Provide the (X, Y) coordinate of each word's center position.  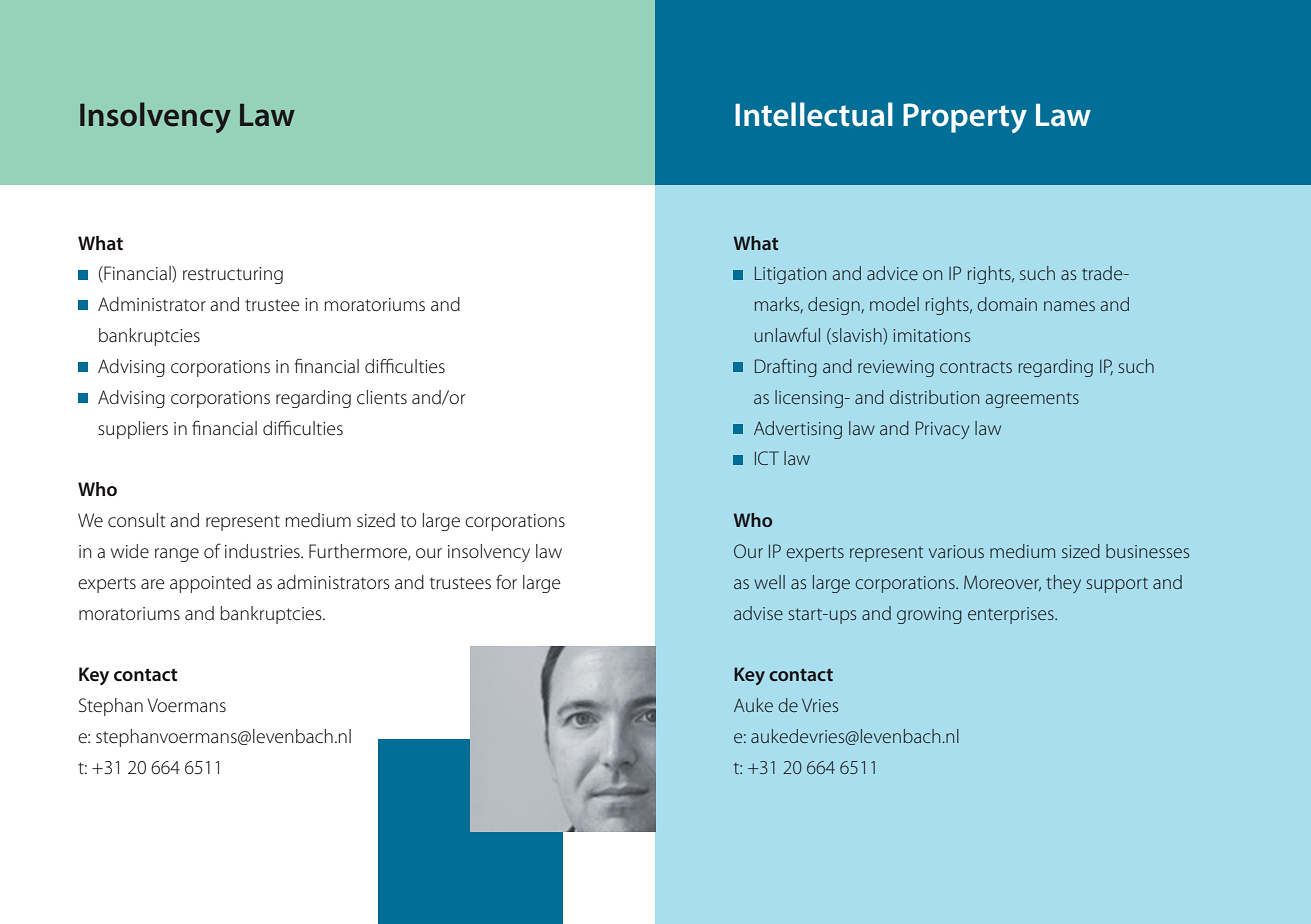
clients (382, 397)
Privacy (942, 430)
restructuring (233, 275)
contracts (976, 367)
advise (758, 613)
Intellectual (814, 114)
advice (892, 273)
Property (965, 118)
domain (1007, 304)
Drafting (786, 368)
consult (136, 520)
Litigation (790, 275)
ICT (767, 458)
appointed (210, 584)
